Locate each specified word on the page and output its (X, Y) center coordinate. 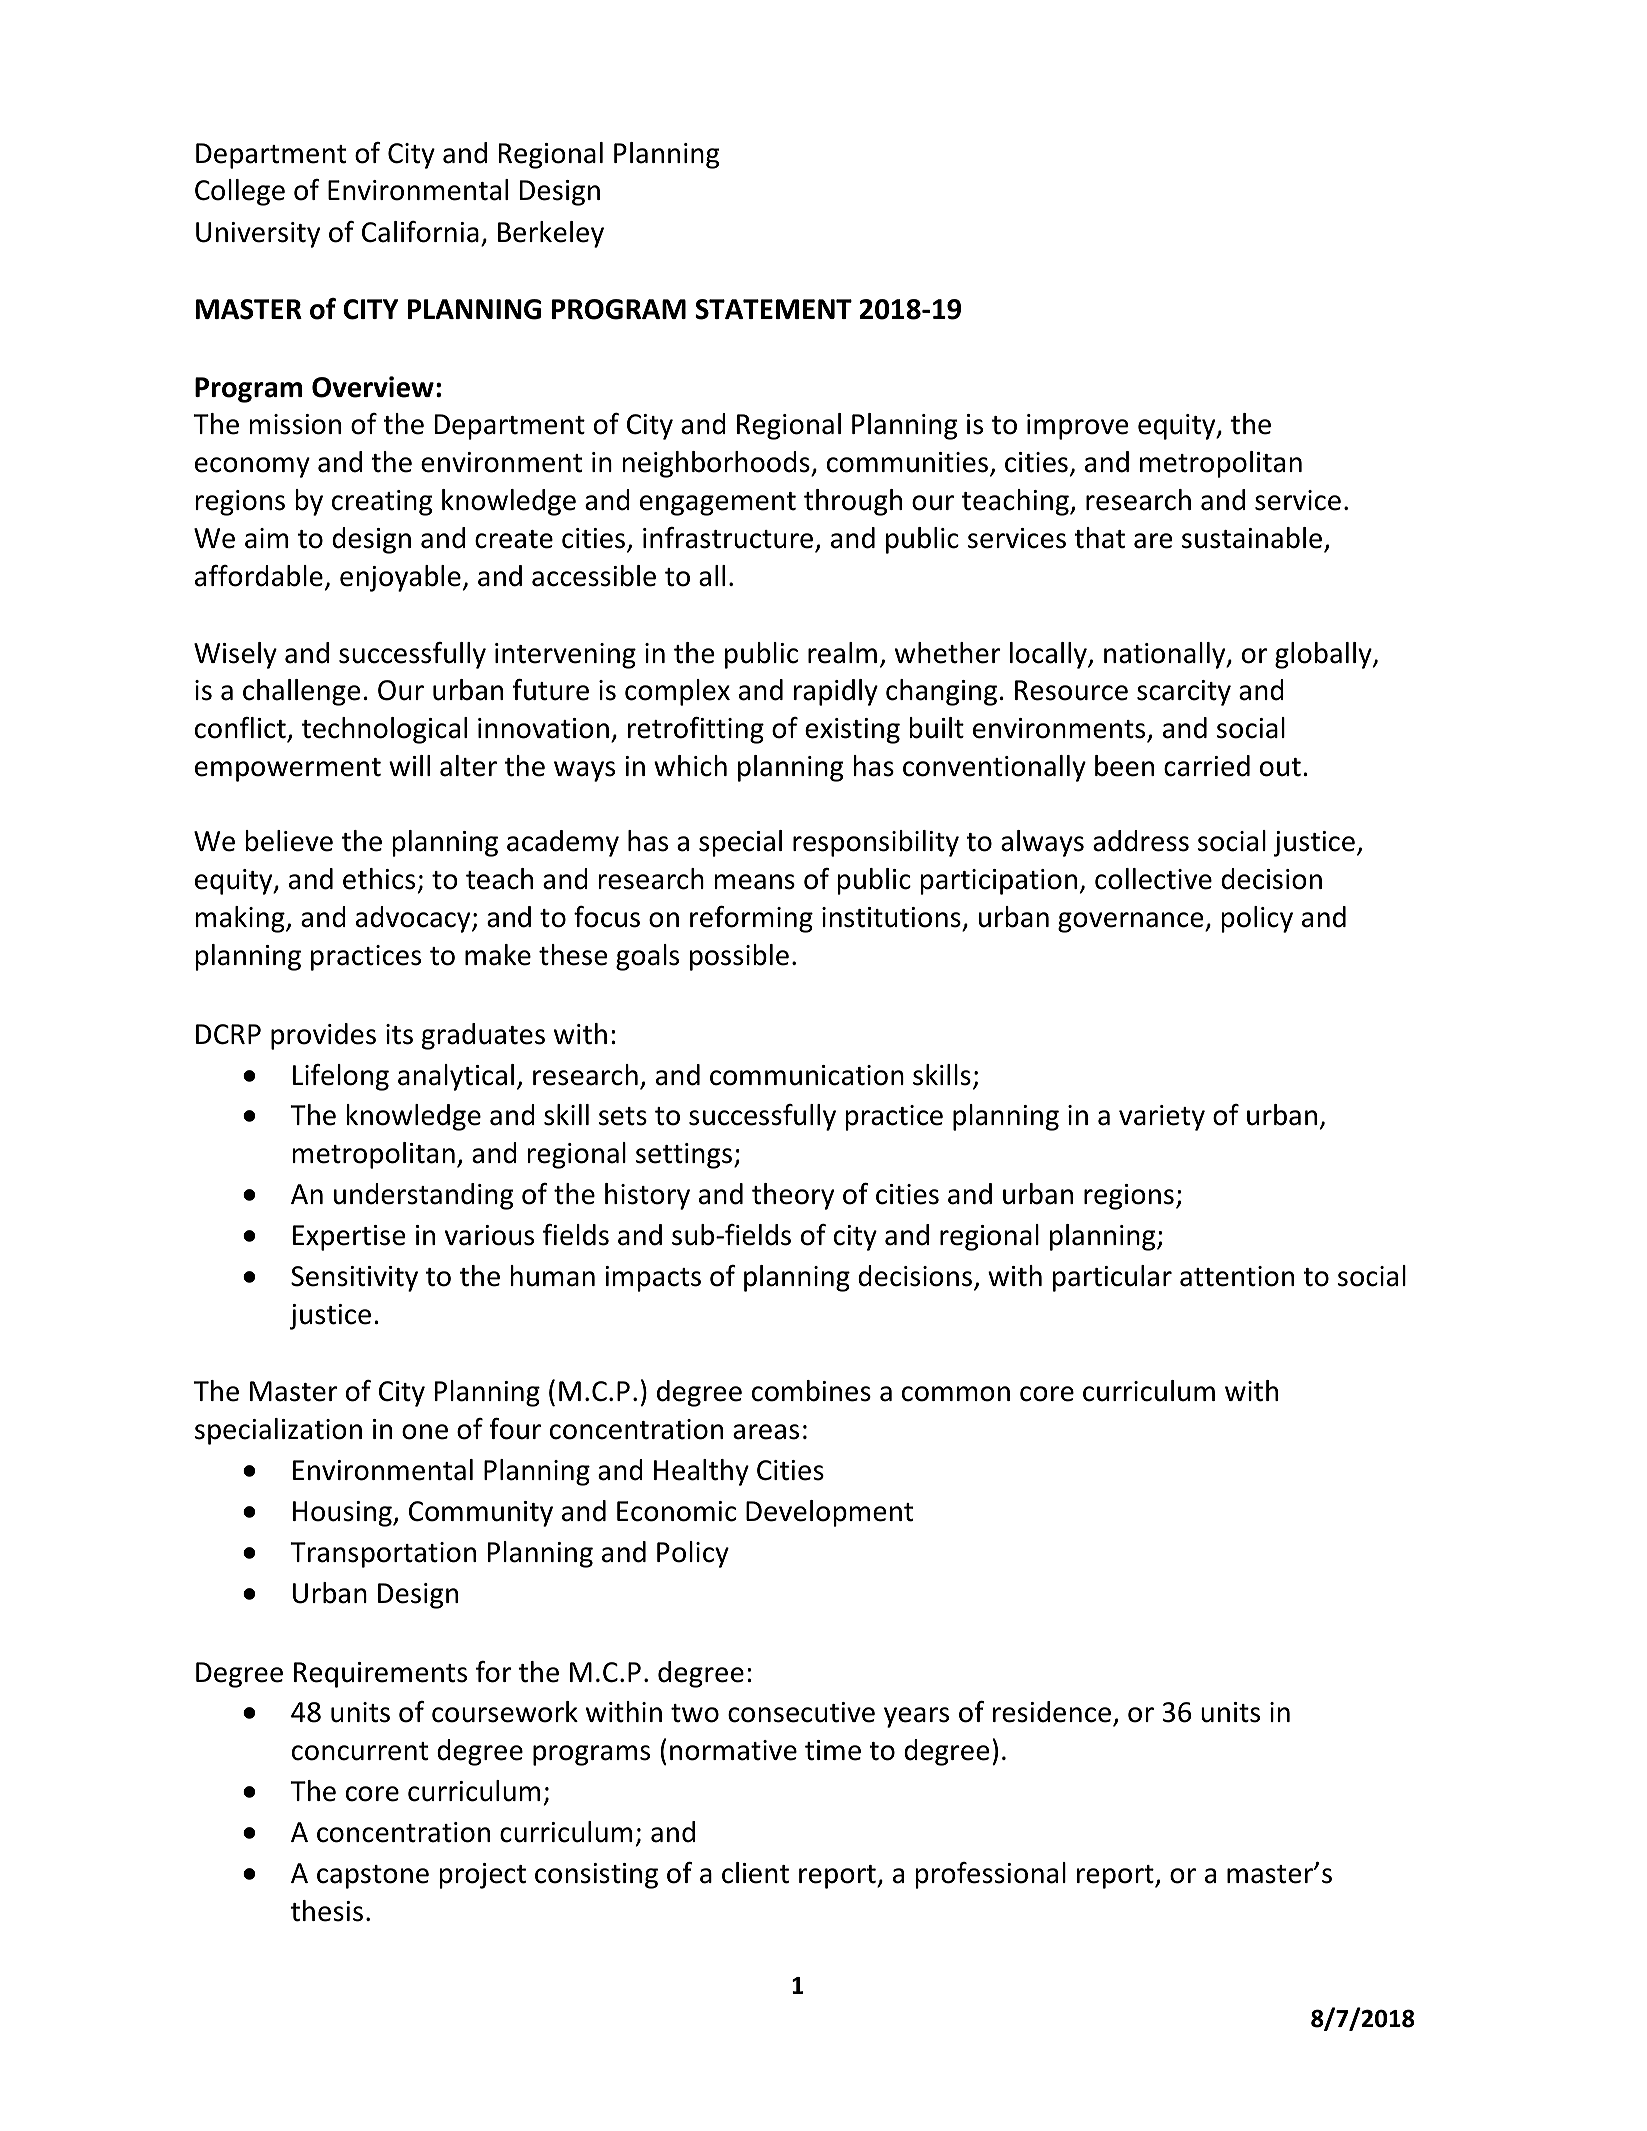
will (409, 765)
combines (811, 1391)
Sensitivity (354, 1279)
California (420, 232)
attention (1237, 1276)
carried (1207, 766)
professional (991, 1875)
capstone (373, 1877)
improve (1077, 427)
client (755, 1873)
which (690, 766)
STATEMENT (773, 309)
